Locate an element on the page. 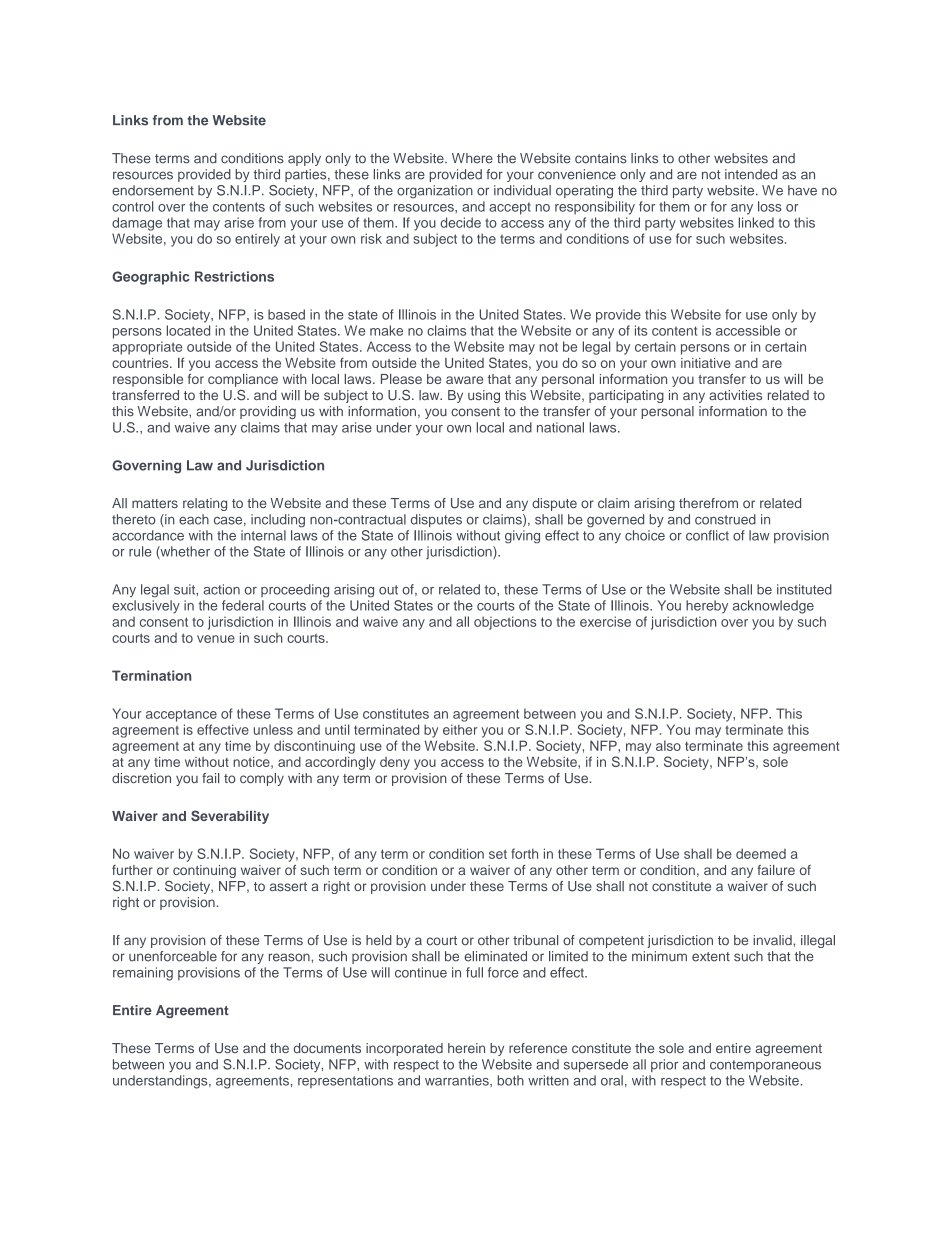 The image size is (952, 1233). documents is located at coordinates (327, 1048).
